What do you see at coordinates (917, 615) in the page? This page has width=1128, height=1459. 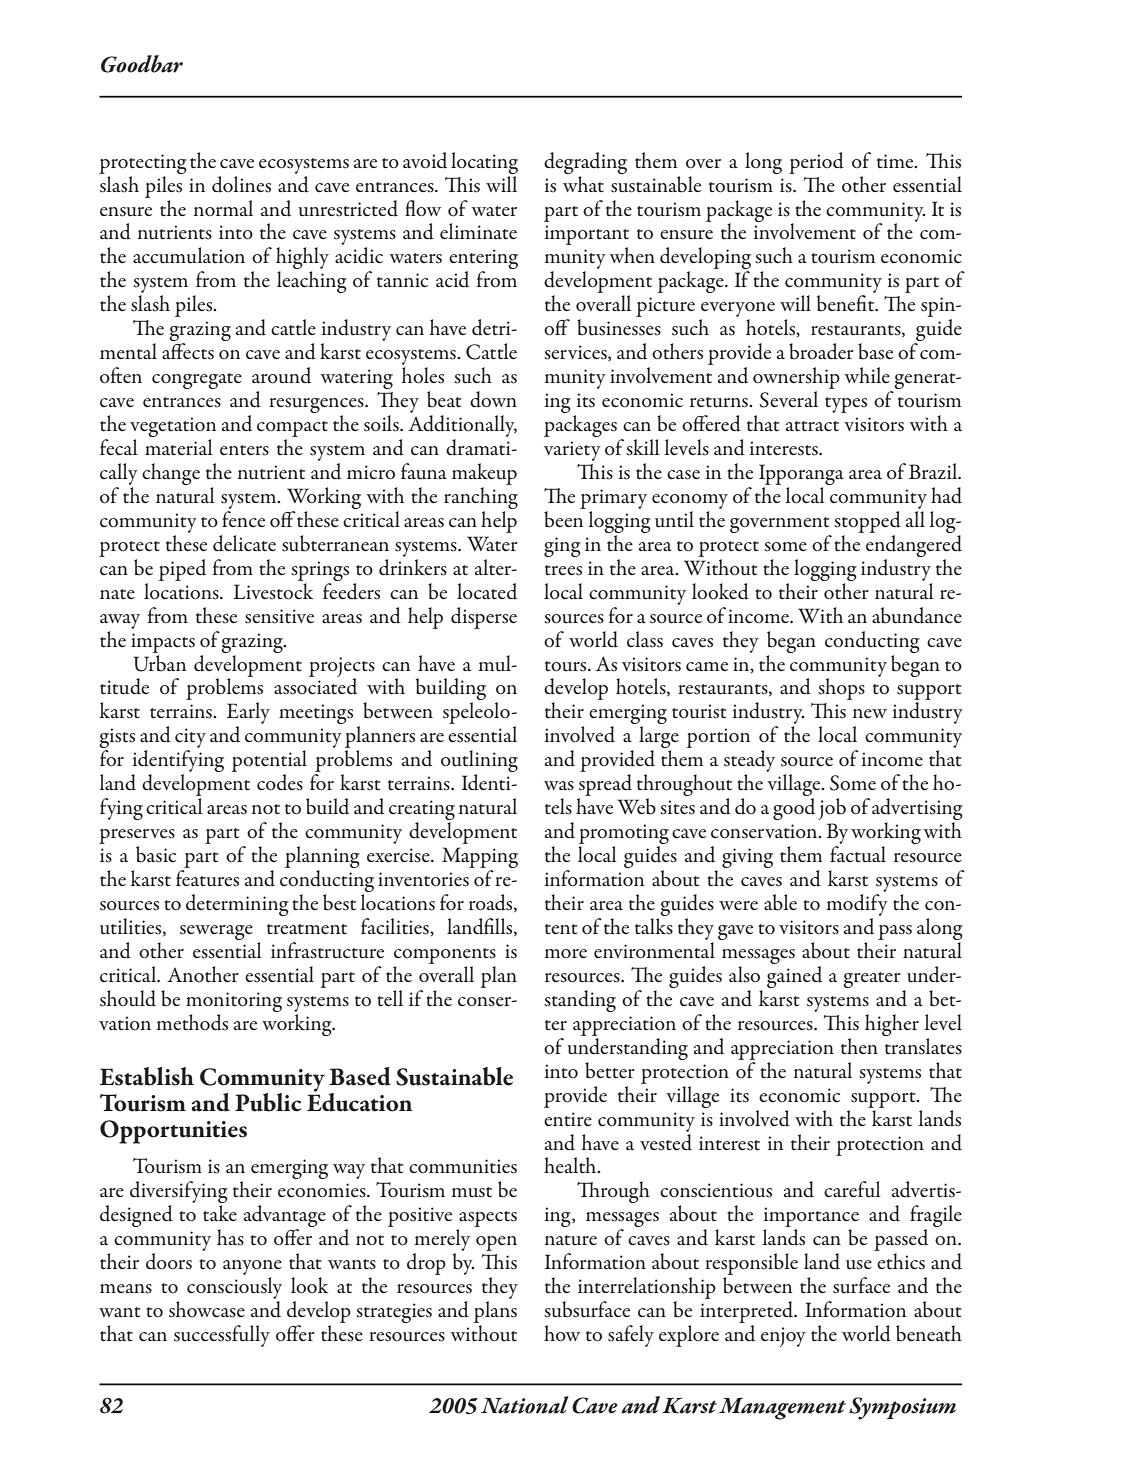 I see `abundance` at bounding box center [917, 615].
